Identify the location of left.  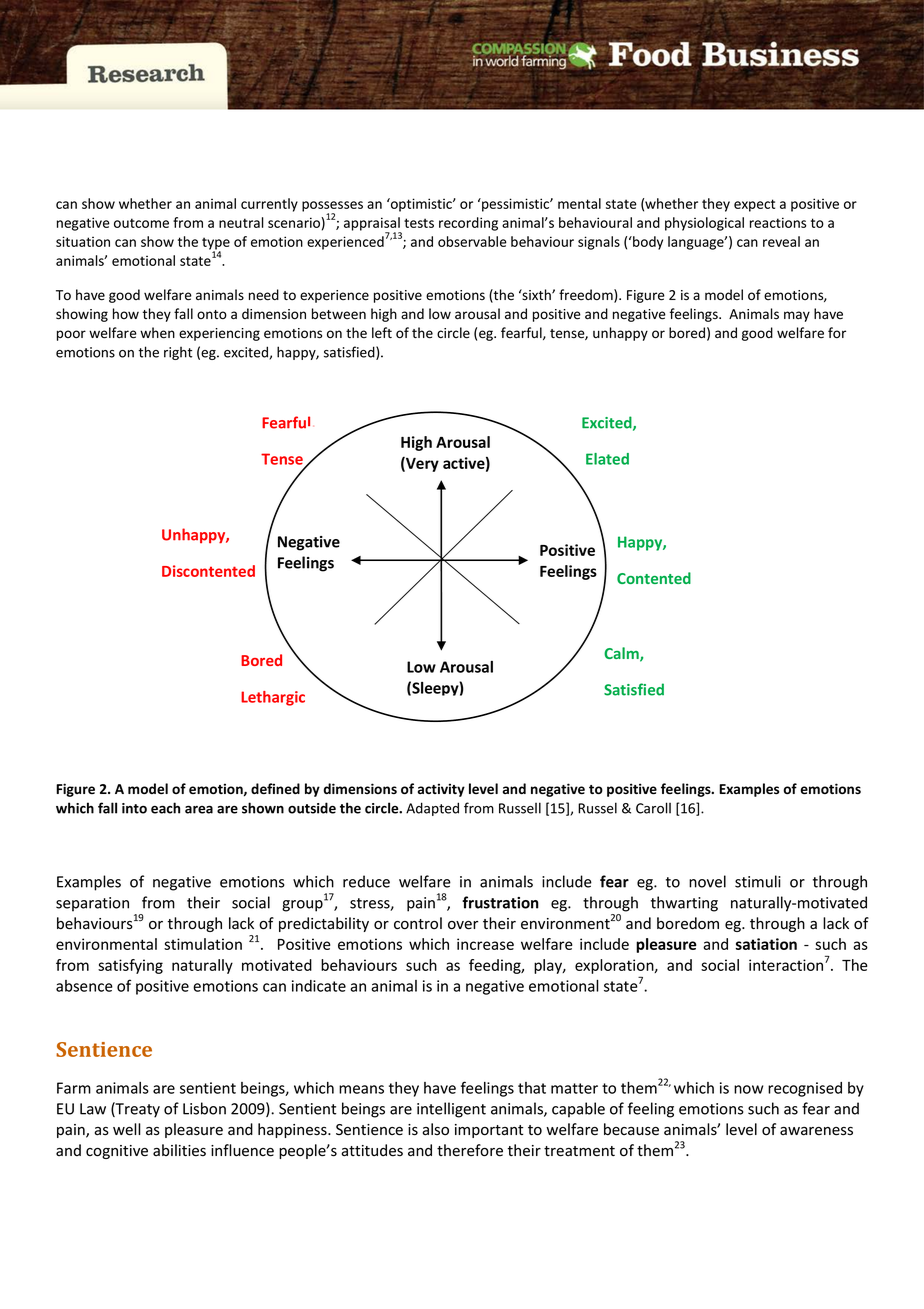
(382, 333).
